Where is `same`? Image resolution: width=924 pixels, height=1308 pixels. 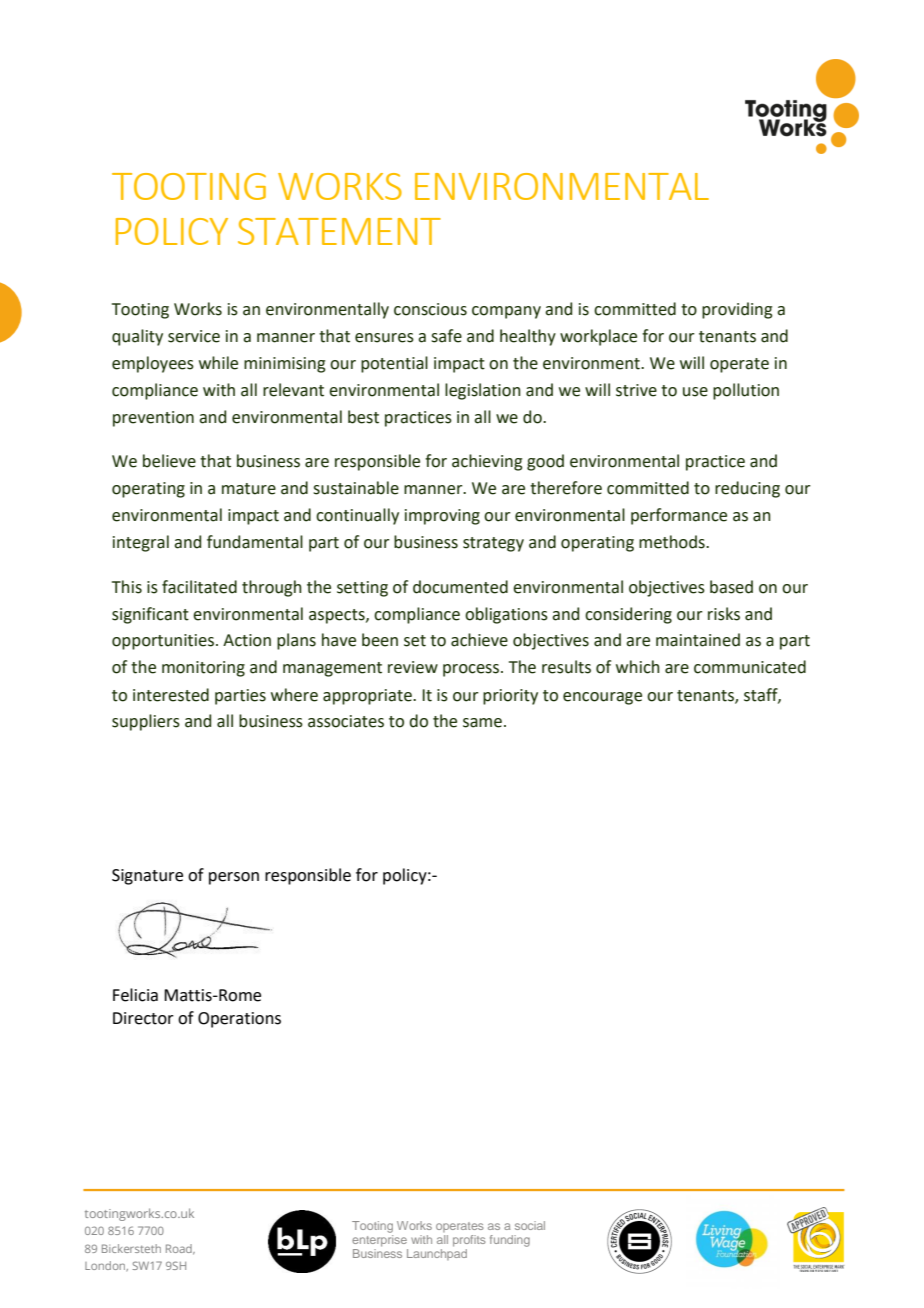
same is located at coordinates (482, 723).
